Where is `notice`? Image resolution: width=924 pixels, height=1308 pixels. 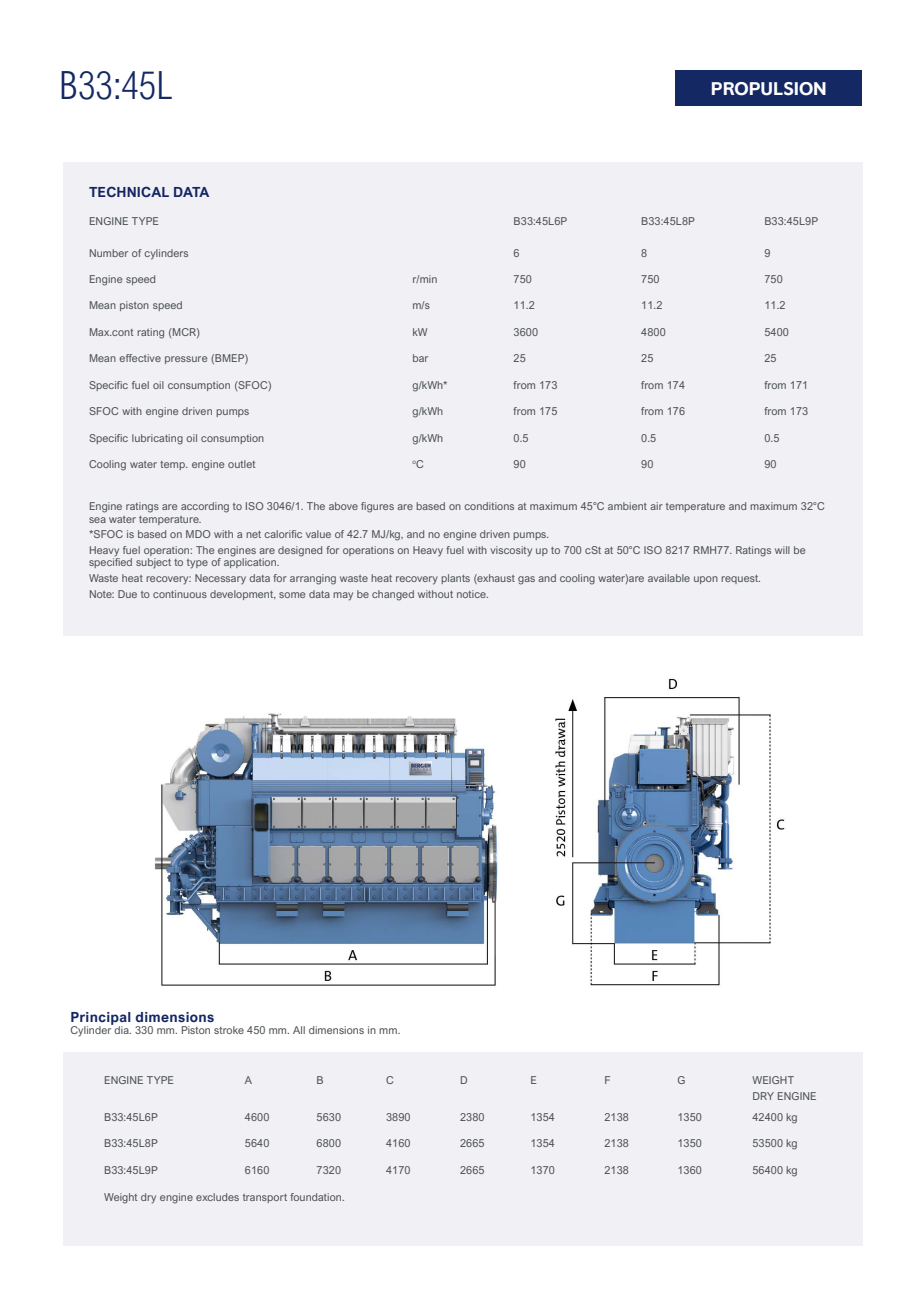 notice is located at coordinates (472, 594).
